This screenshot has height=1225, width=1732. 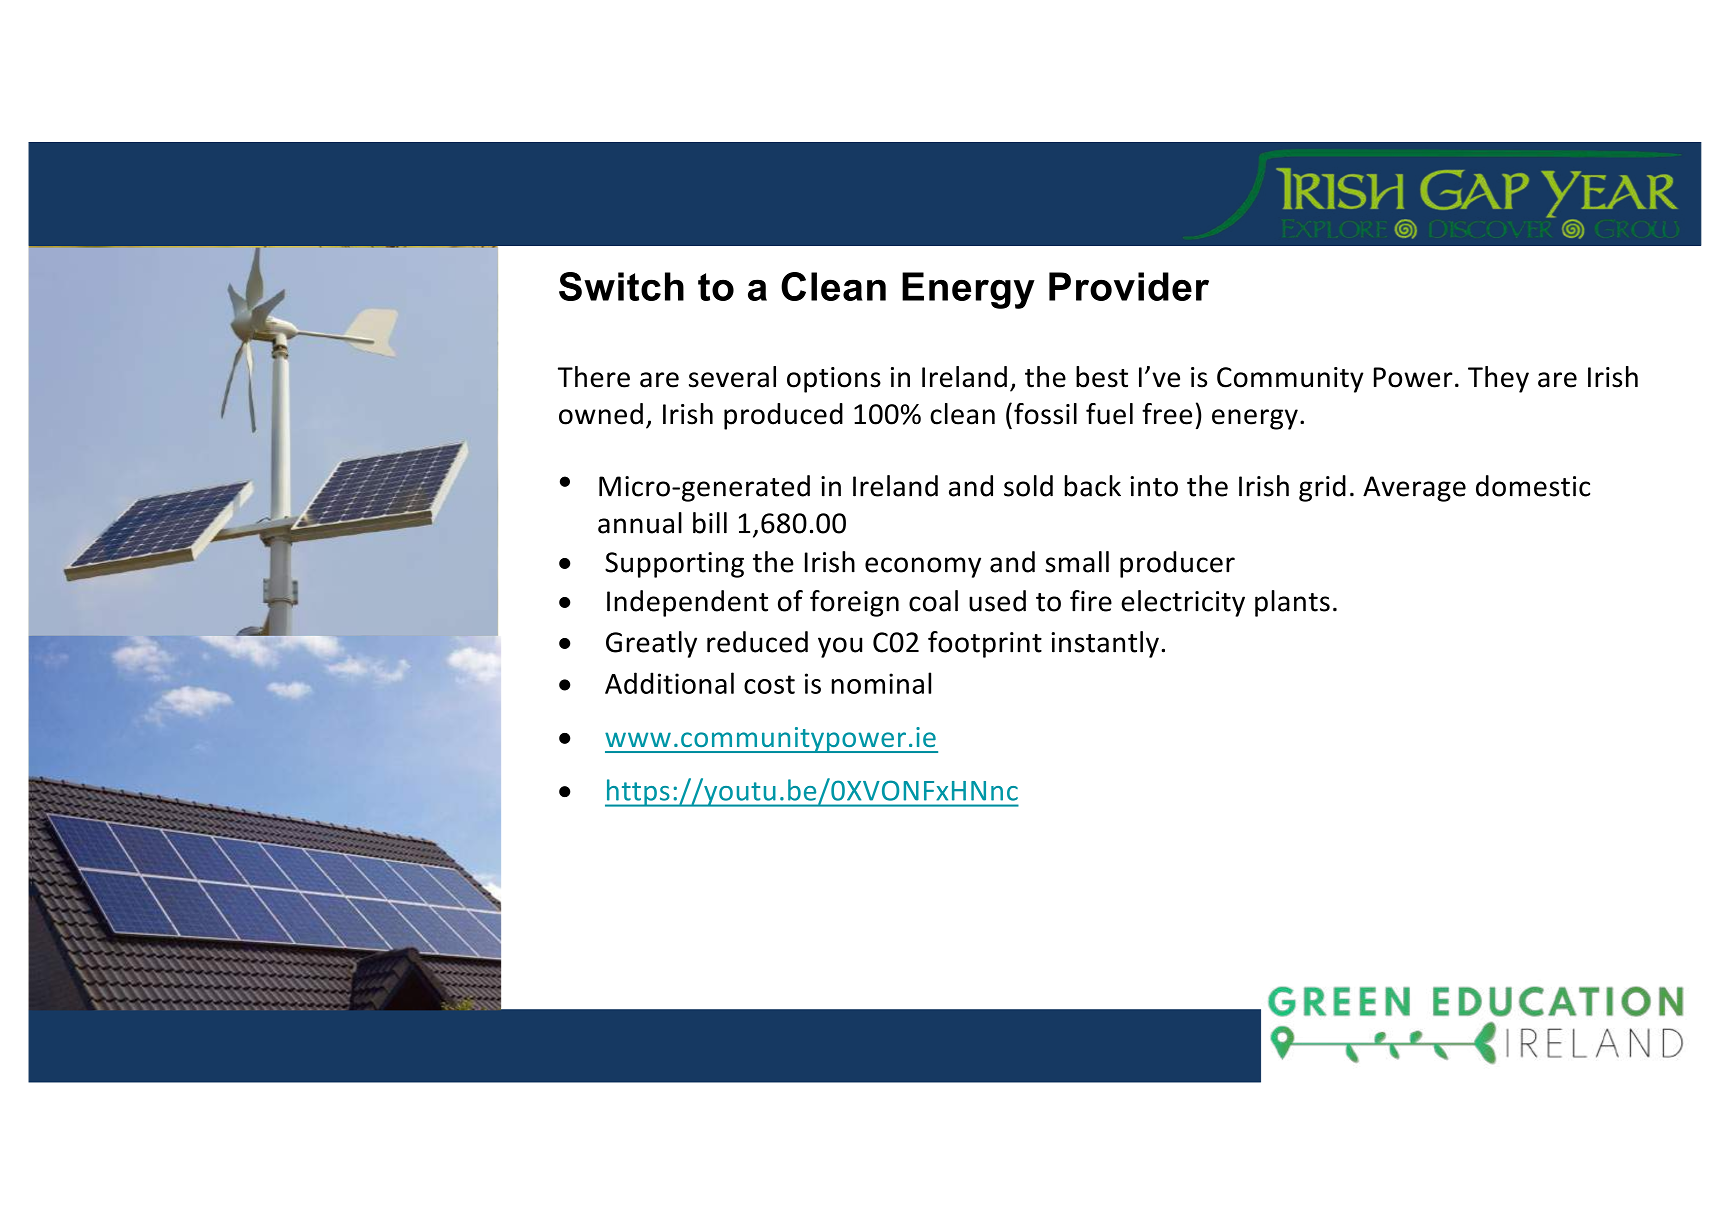 What do you see at coordinates (1129, 286) in the screenshot?
I see `Provider` at bounding box center [1129, 286].
